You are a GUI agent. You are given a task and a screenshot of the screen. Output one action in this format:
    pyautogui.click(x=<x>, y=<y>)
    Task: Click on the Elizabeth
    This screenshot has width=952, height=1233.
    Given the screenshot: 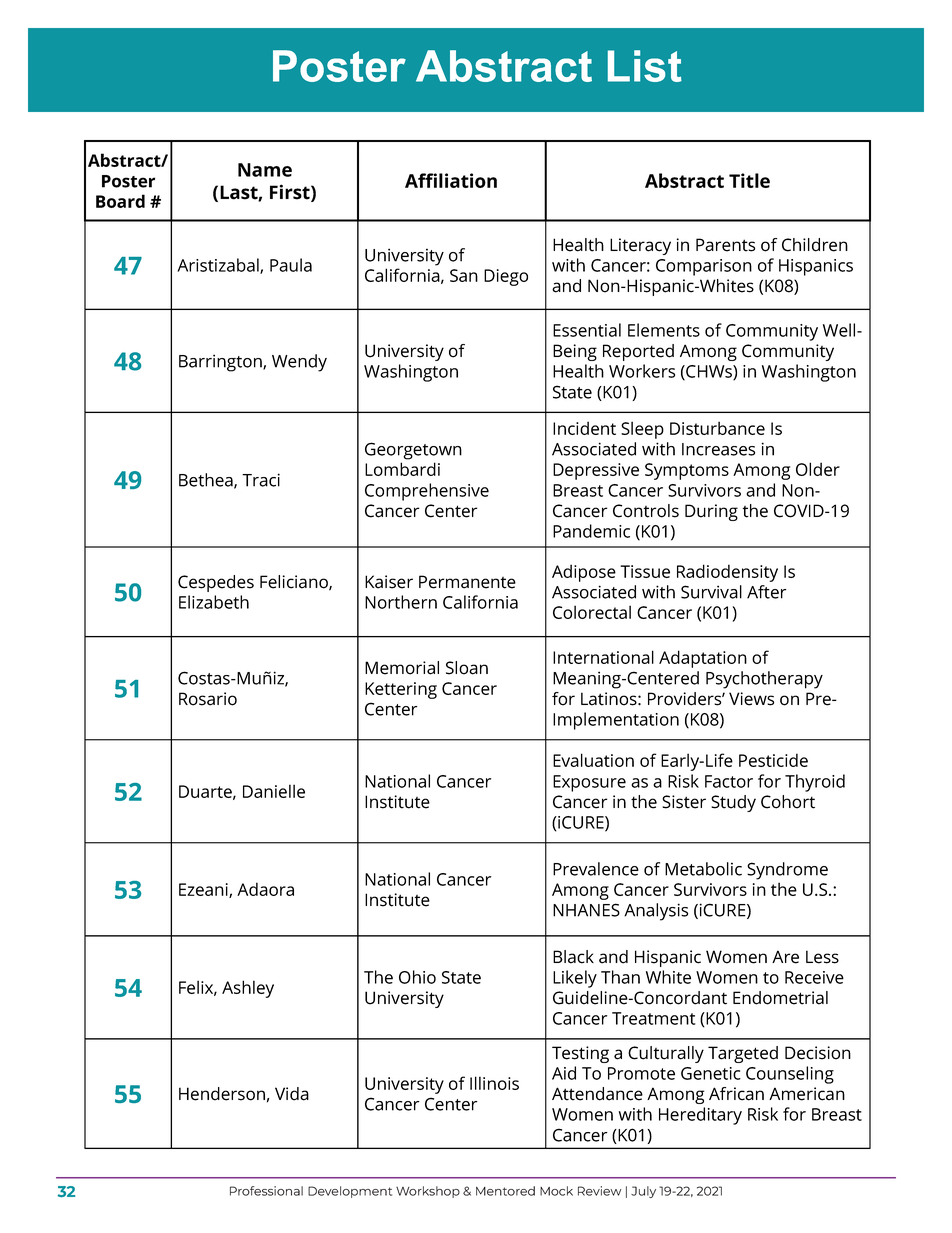 What is the action you would take?
    pyautogui.click(x=214, y=602)
